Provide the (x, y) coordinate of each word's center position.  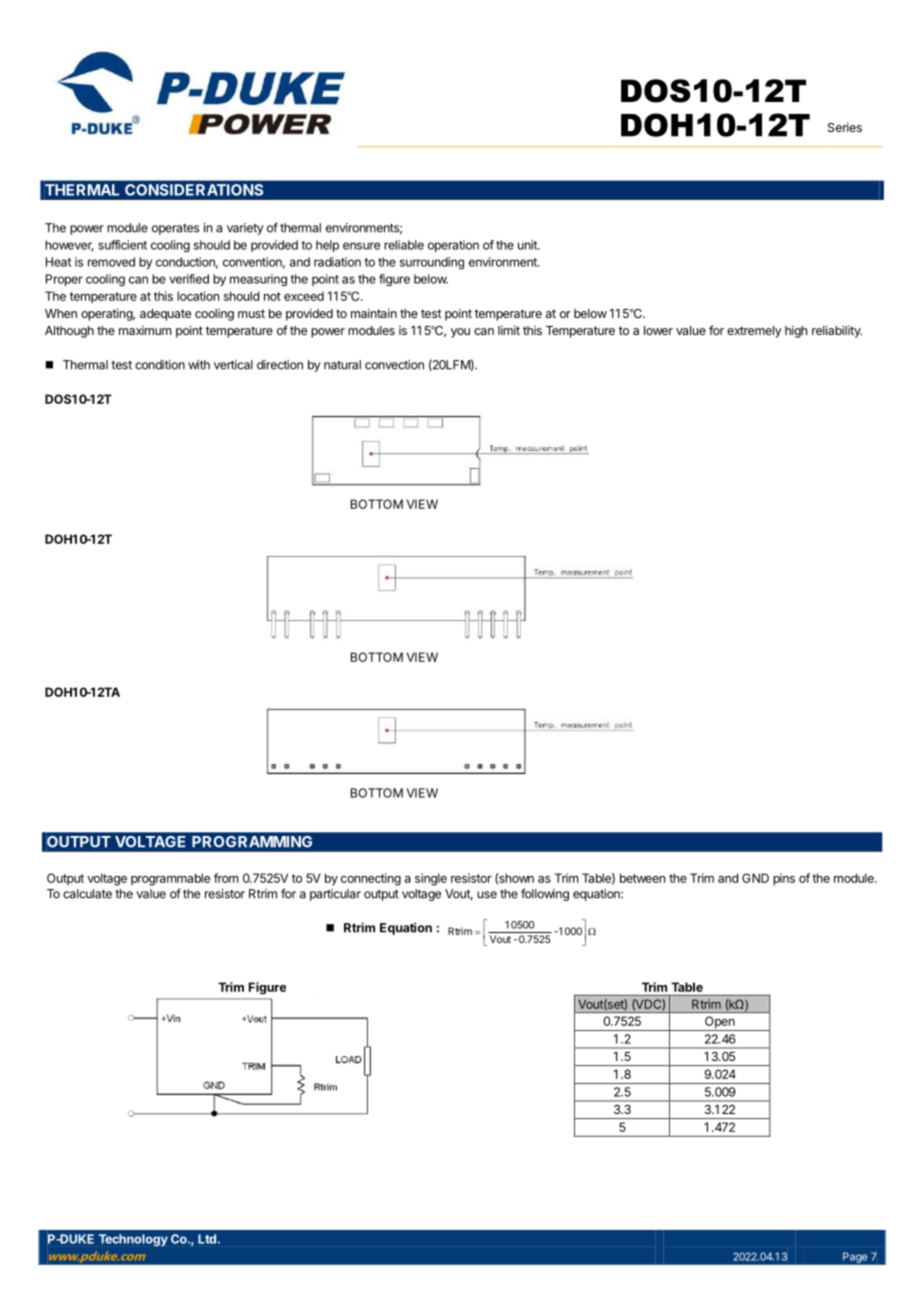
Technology (133, 1240)
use (487, 895)
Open (719, 1023)
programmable (170, 879)
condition (160, 365)
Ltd (207, 1239)
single (431, 879)
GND (755, 878)
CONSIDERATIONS (194, 190)
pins (784, 879)
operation (453, 246)
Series (845, 127)
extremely (754, 332)
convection (394, 365)
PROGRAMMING (252, 842)
